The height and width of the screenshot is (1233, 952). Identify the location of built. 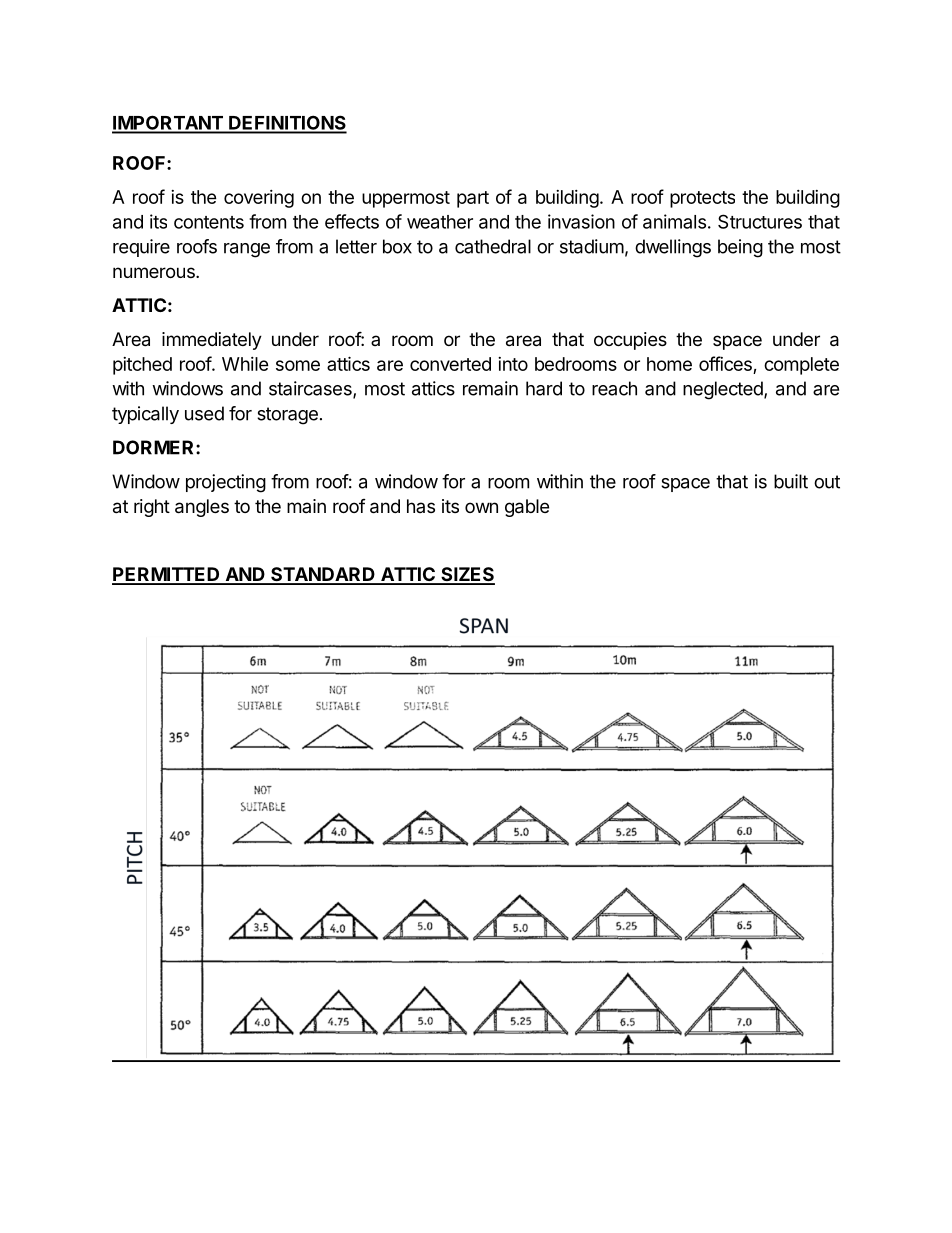
(791, 481).
